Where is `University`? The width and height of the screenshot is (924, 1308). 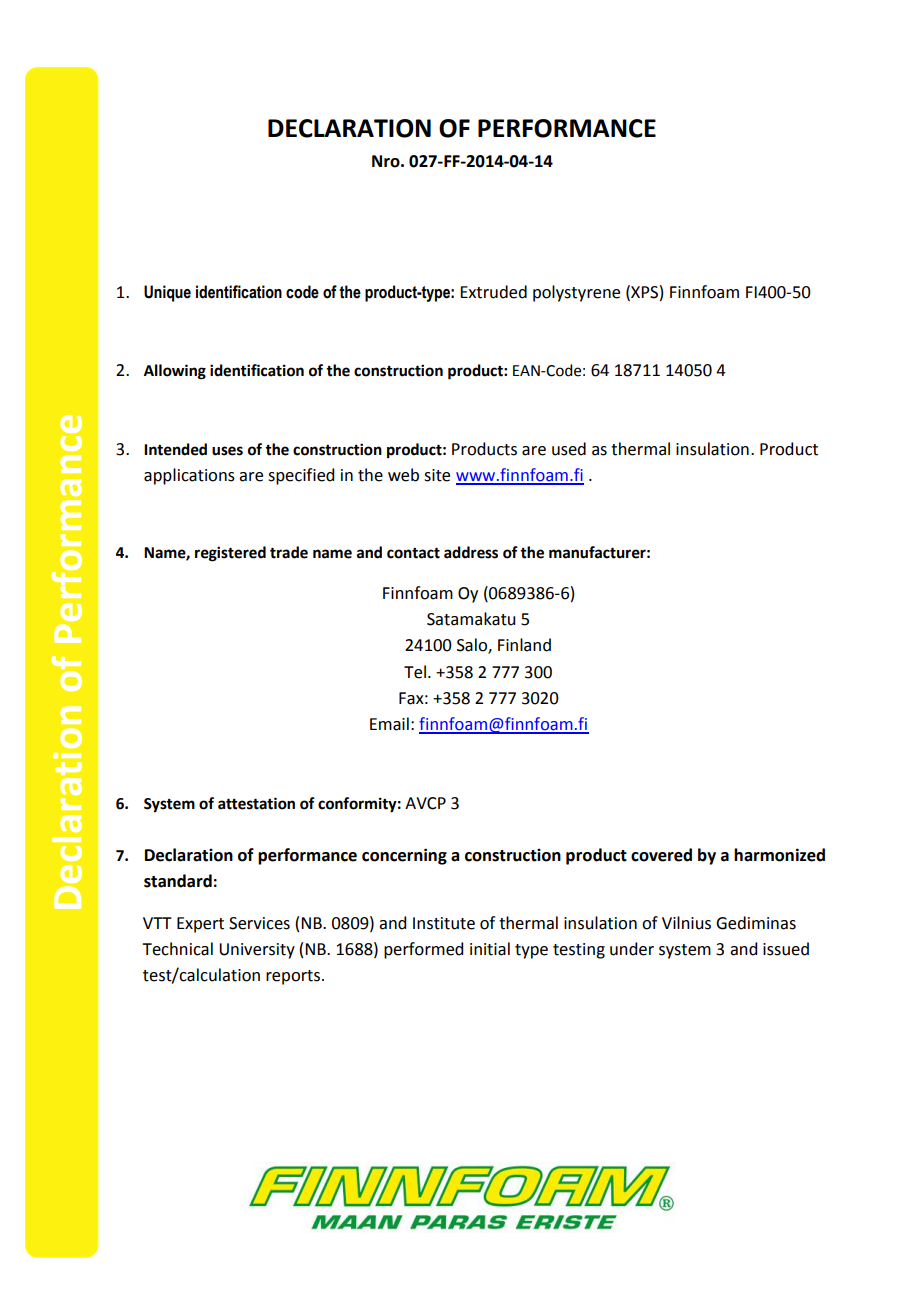 University is located at coordinates (257, 951).
